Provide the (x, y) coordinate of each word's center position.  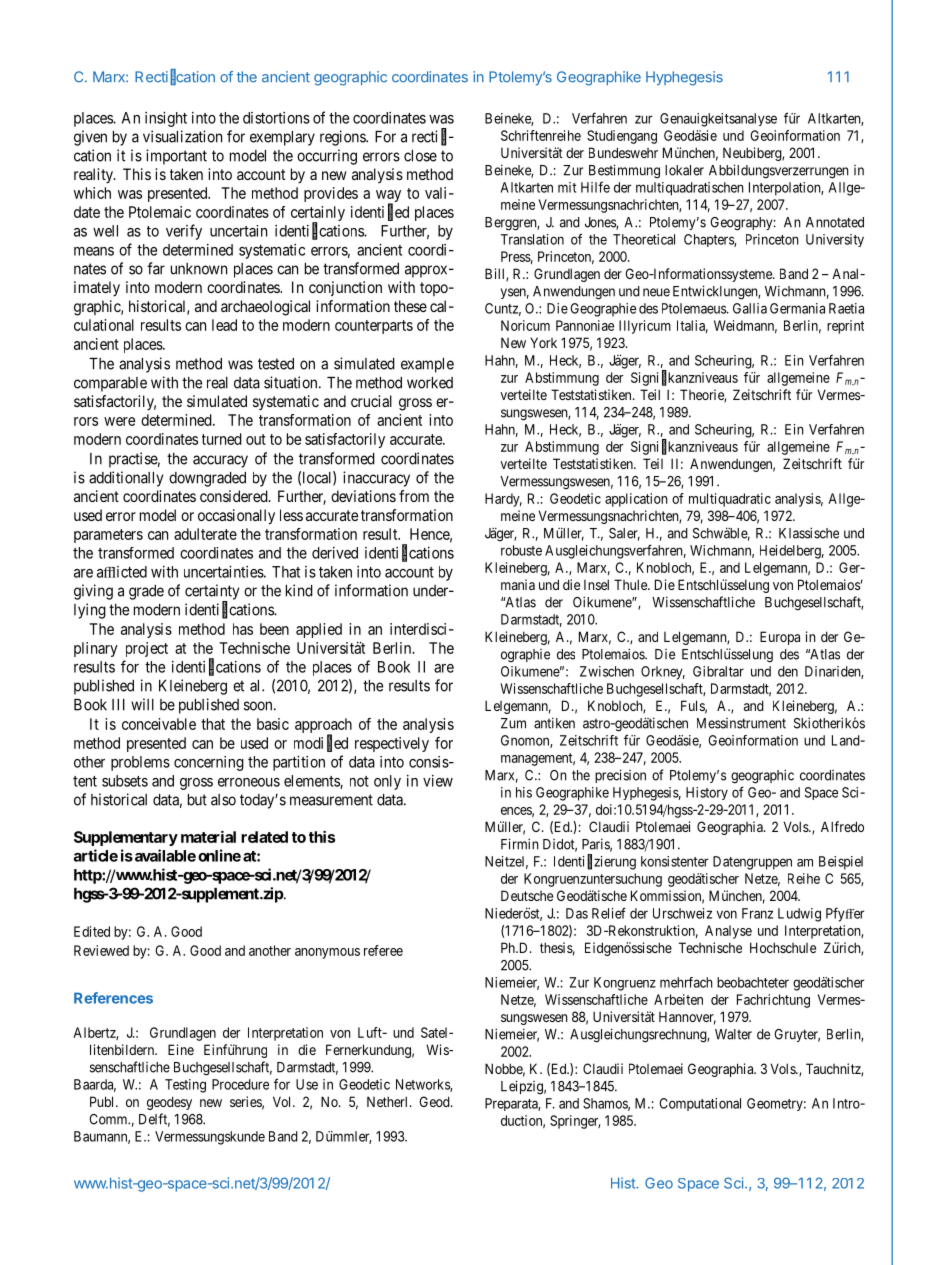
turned (222, 439)
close (420, 156)
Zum (513, 723)
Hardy (503, 500)
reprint (845, 327)
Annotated (835, 222)
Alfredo (842, 826)
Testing (185, 1086)
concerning (209, 763)
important (176, 157)
